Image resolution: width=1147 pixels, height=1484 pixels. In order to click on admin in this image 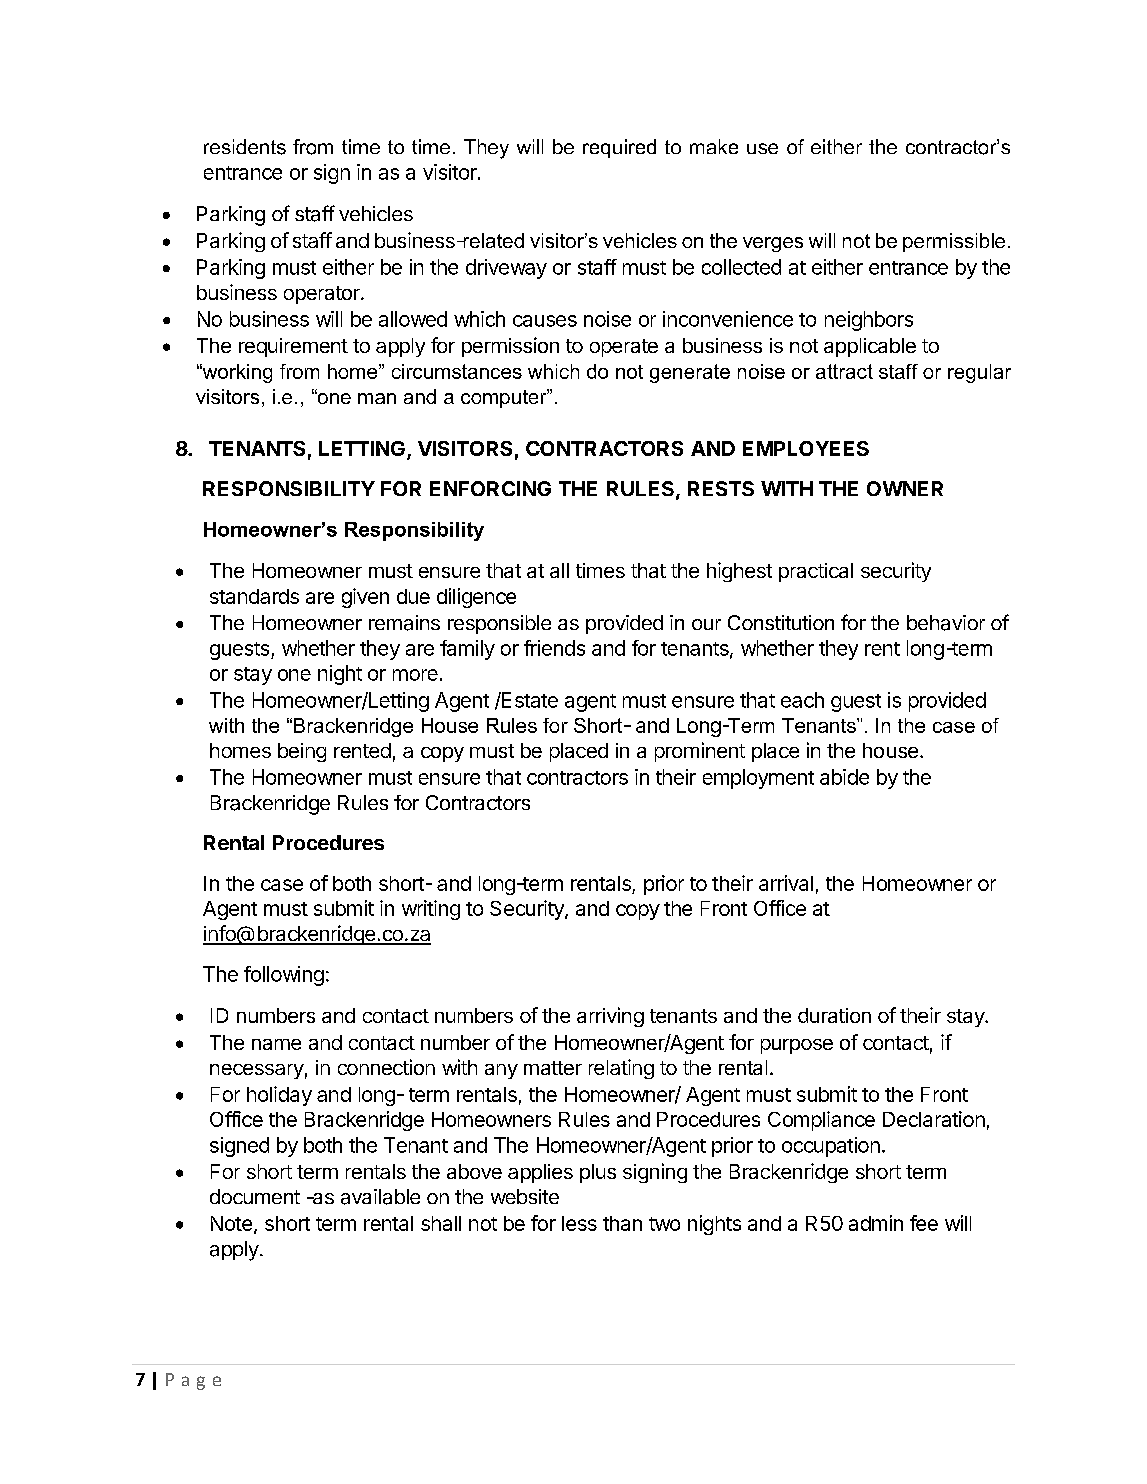, I will do `click(876, 1223)`.
